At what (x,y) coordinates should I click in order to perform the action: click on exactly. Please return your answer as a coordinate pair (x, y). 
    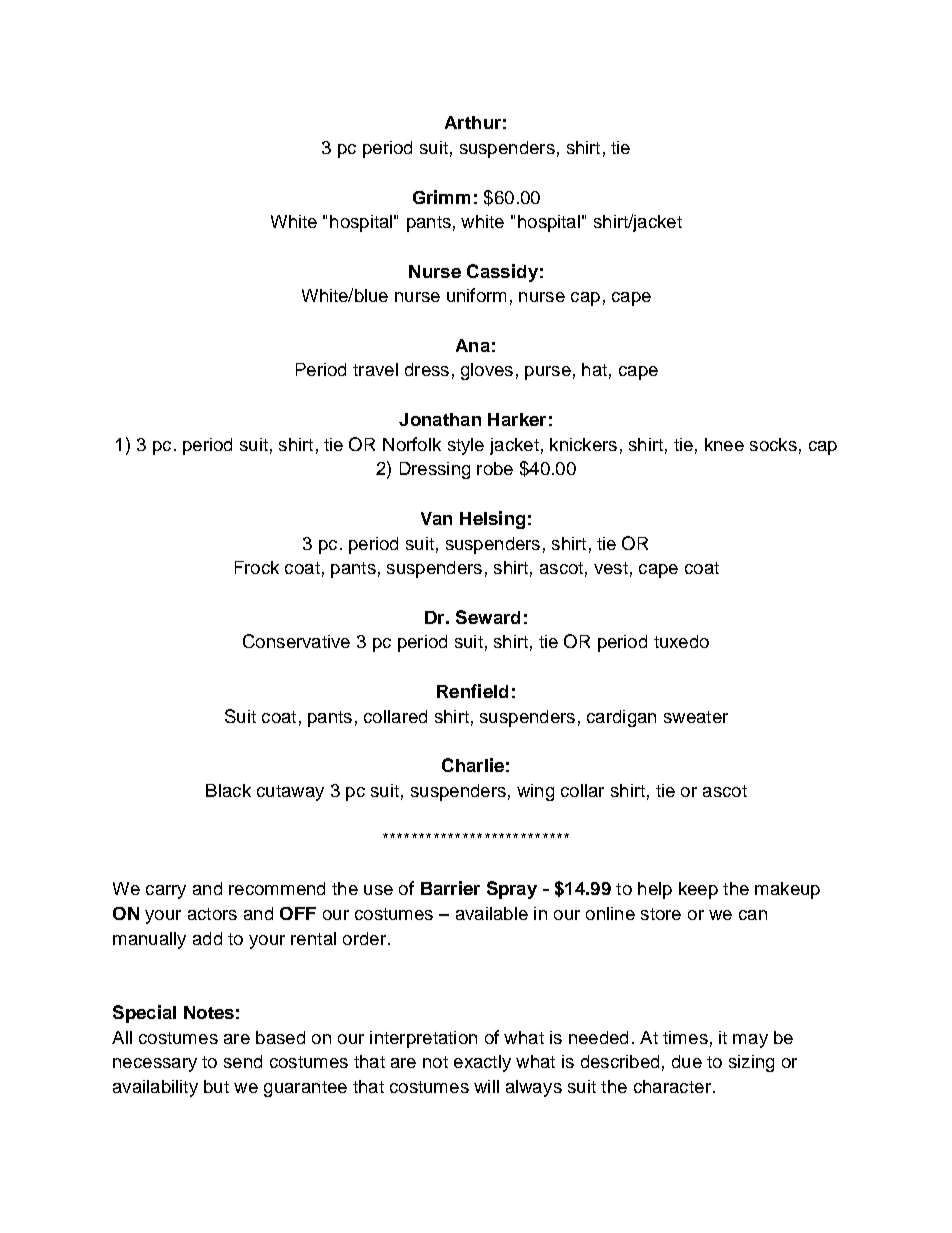
    Looking at the image, I should click on (482, 1063).
